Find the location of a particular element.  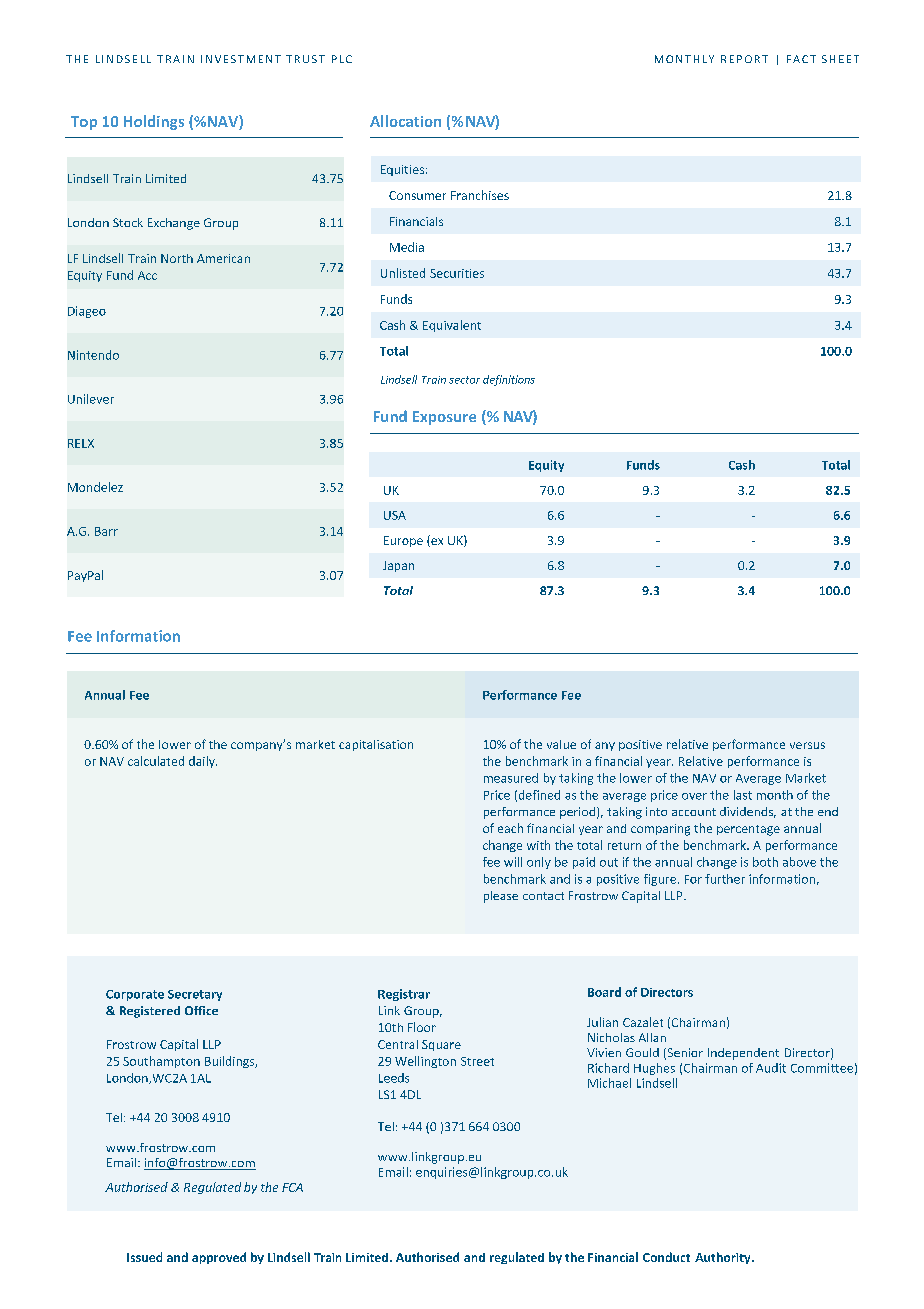

will is located at coordinates (513, 862).
